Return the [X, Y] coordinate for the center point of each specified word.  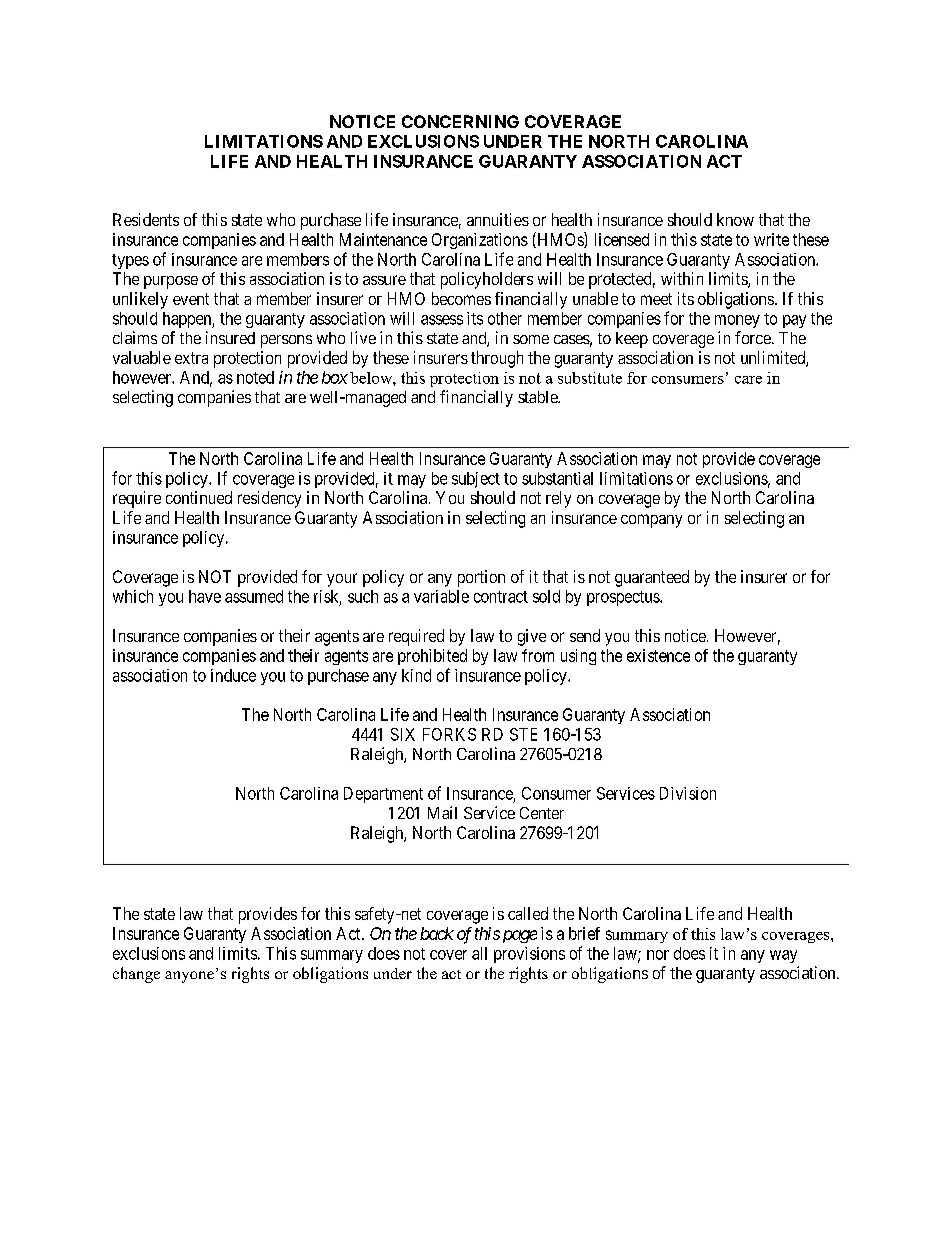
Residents [146, 219]
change [136, 975]
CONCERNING [460, 121]
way [783, 956]
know [735, 219]
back [437, 933]
